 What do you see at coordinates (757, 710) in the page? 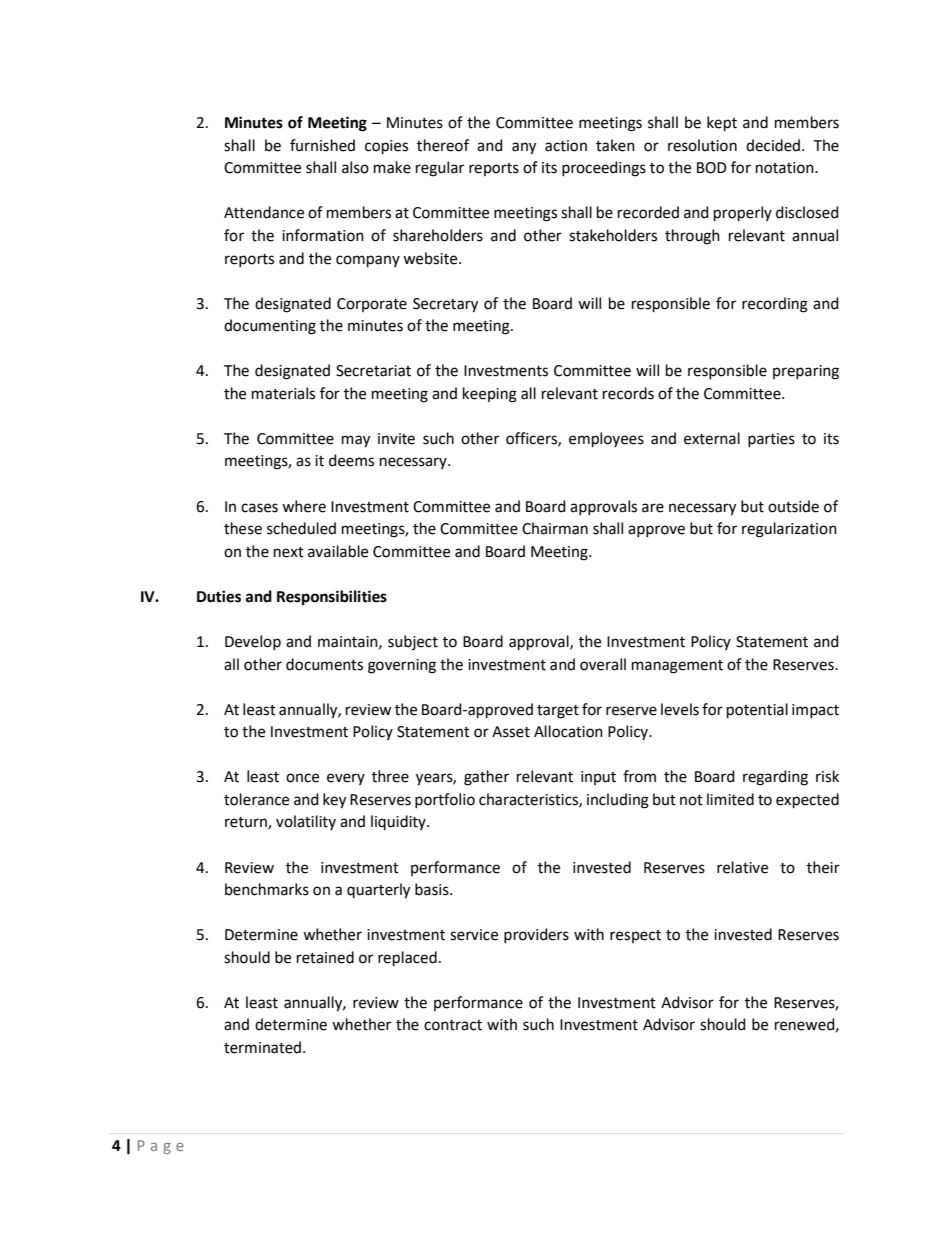
I see `potential` at bounding box center [757, 710].
